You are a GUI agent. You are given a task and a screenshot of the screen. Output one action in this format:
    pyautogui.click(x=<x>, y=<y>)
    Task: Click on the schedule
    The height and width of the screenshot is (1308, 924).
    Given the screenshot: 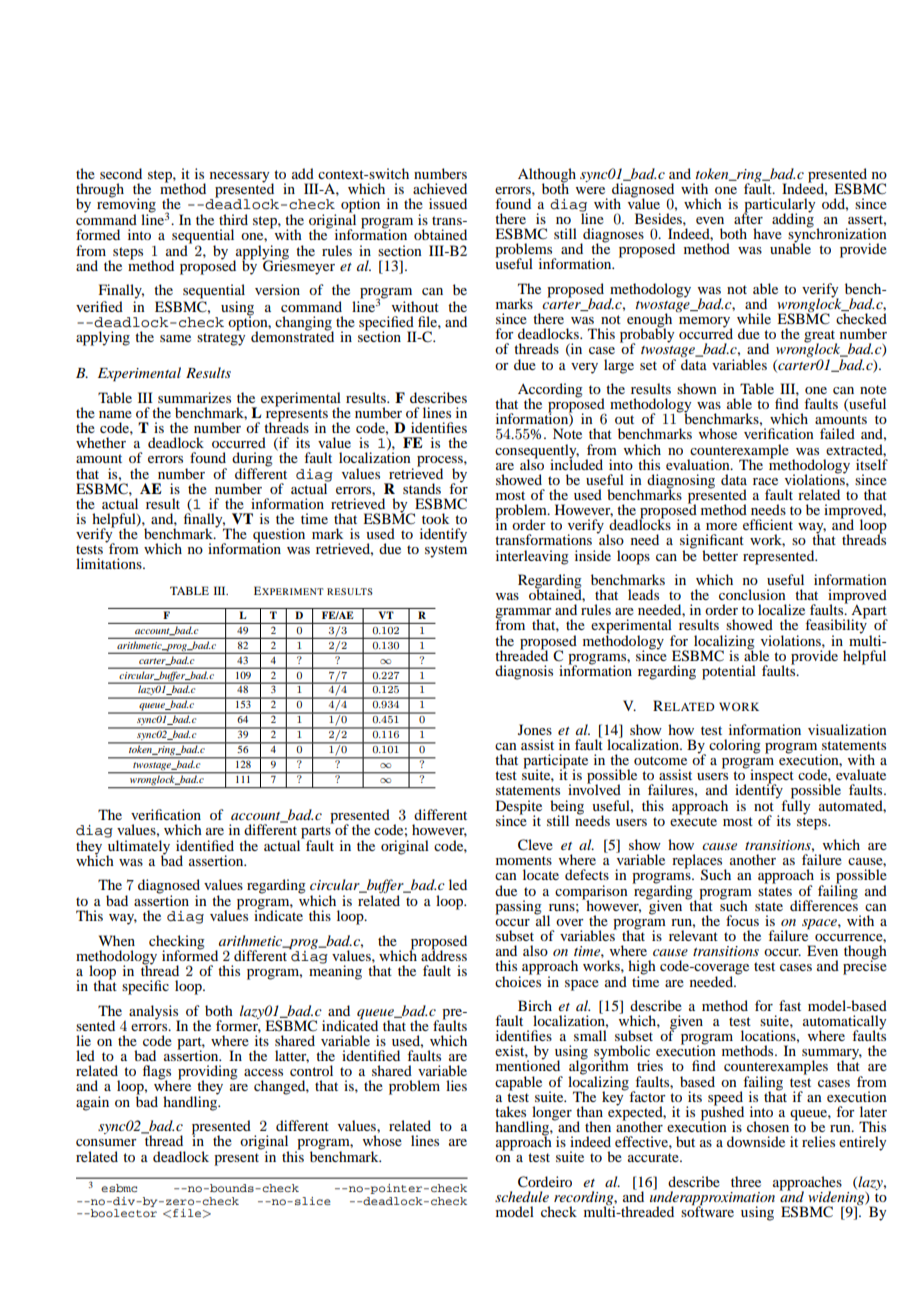 What is the action you would take?
    pyautogui.click(x=522, y=1196)
